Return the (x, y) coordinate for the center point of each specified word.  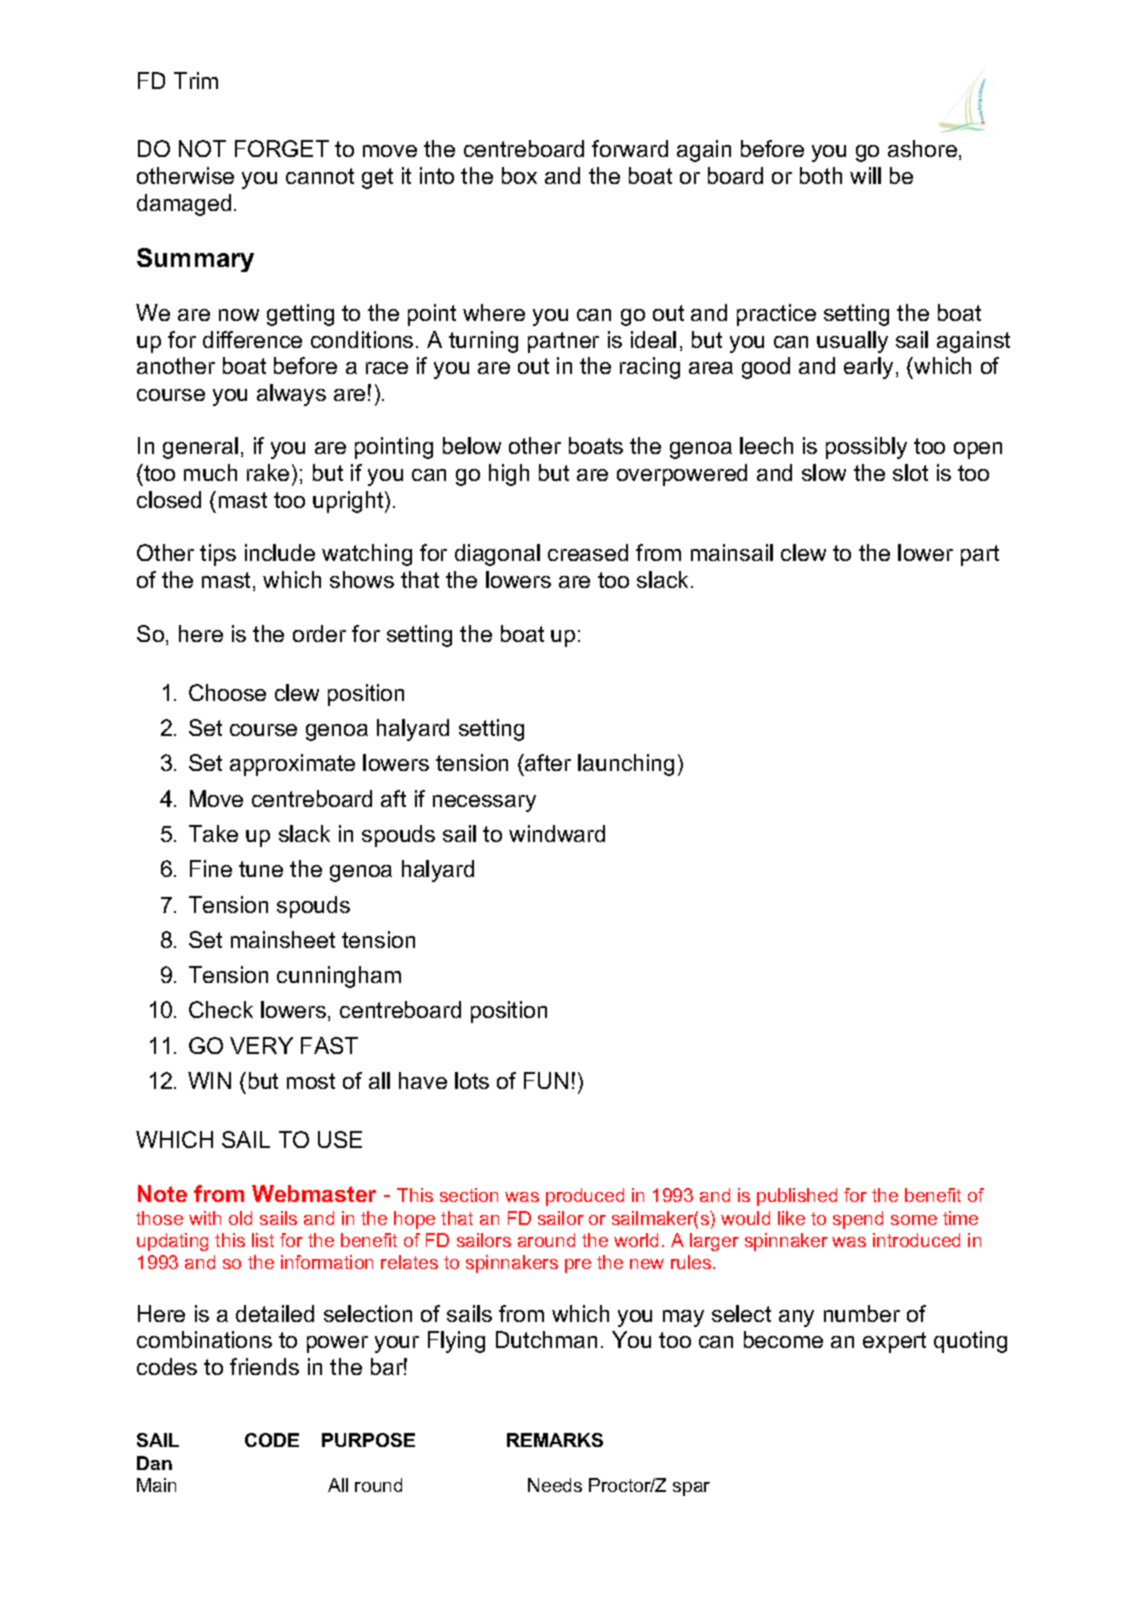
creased (588, 552)
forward (630, 148)
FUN (546, 1080)
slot (910, 472)
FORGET (282, 148)
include (280, 552)
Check (221, 1009)
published (797, 1197)
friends (264, 1366)
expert (894, 1342)
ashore (922, 148)
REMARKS (555, 1440)
